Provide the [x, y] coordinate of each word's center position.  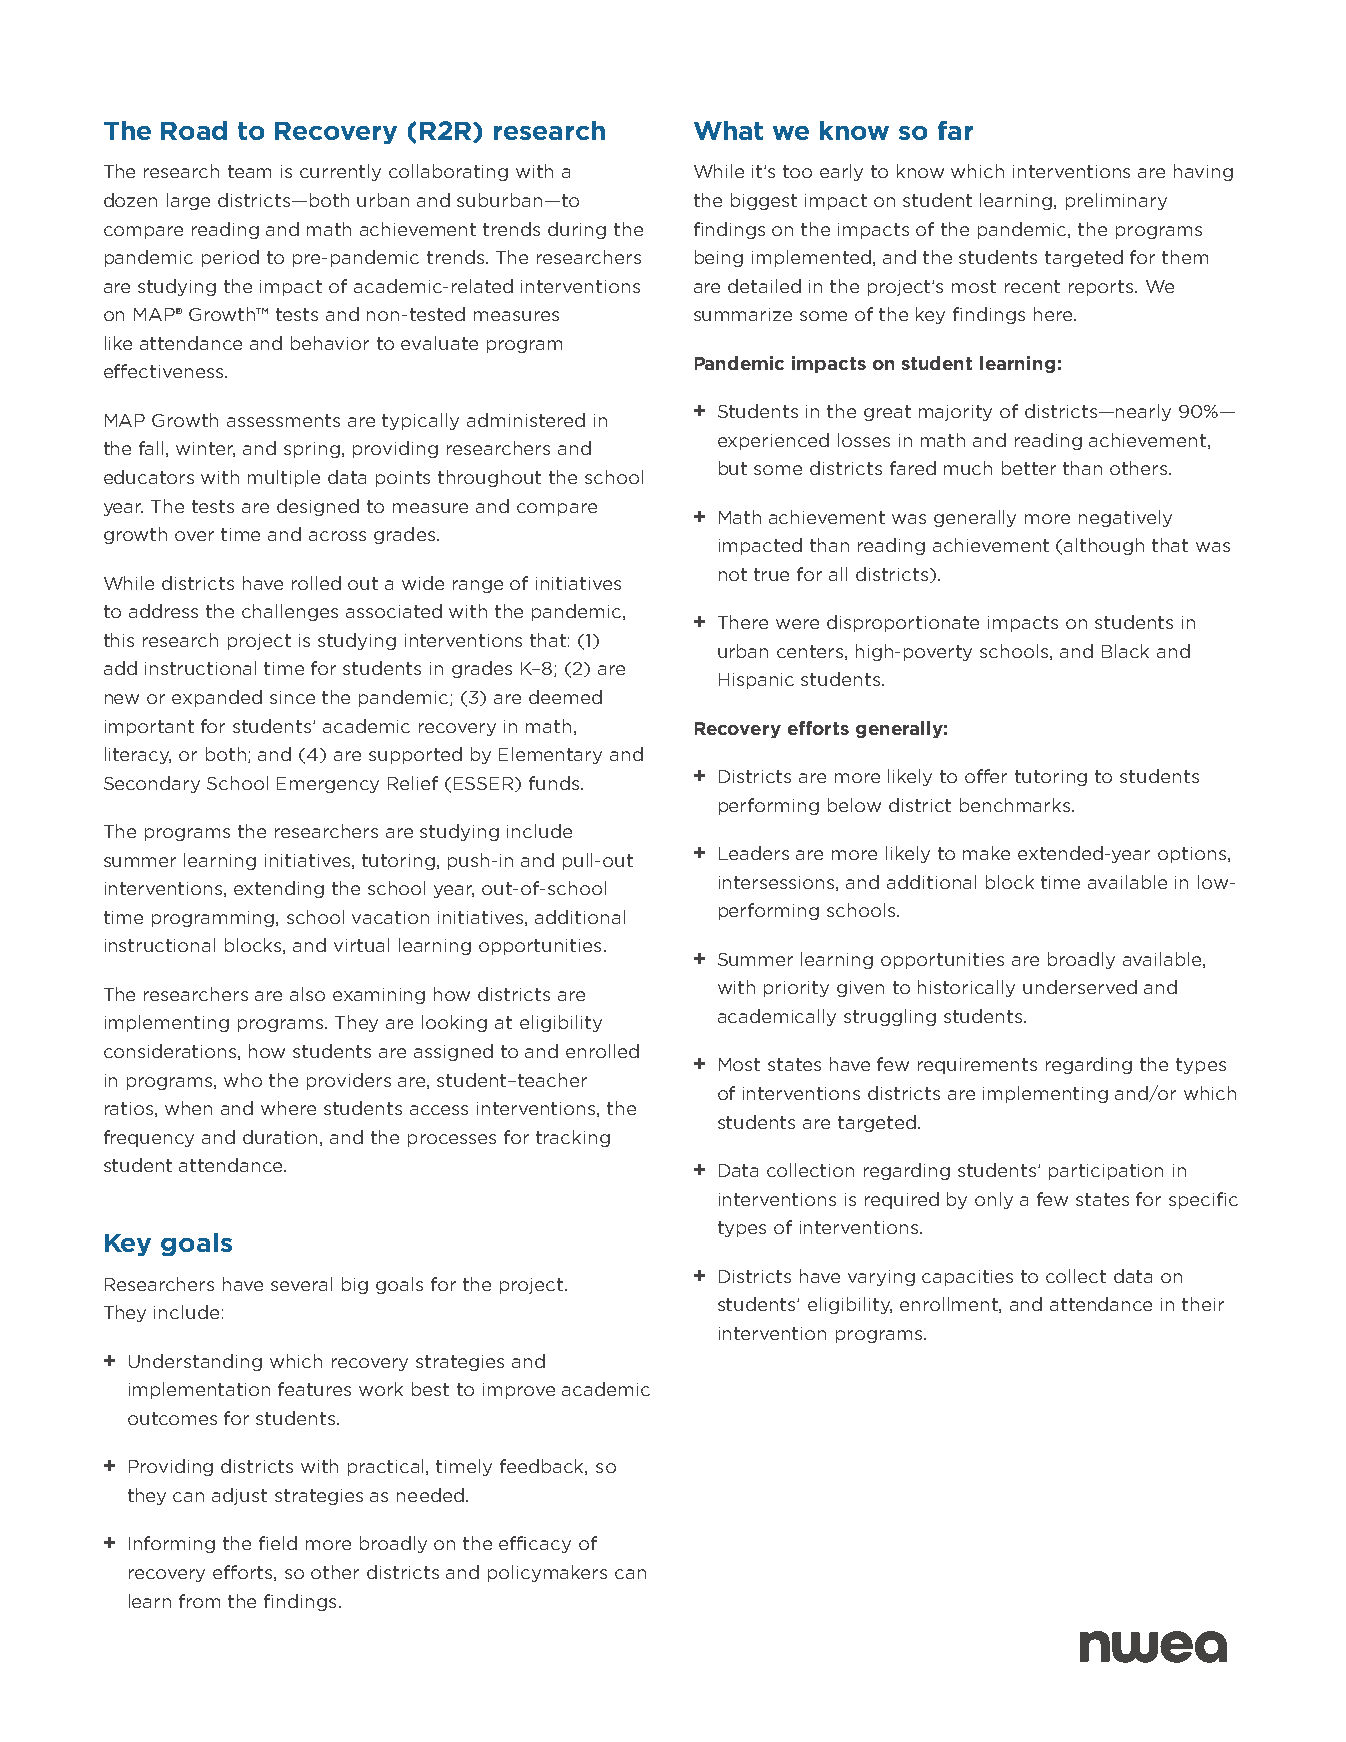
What [728, 130]
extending [279, 889]
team [249, 171]
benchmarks [1016, 805]
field [278, 1543]
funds [555, 783]
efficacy [535, 1544]
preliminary [1116, 201]
